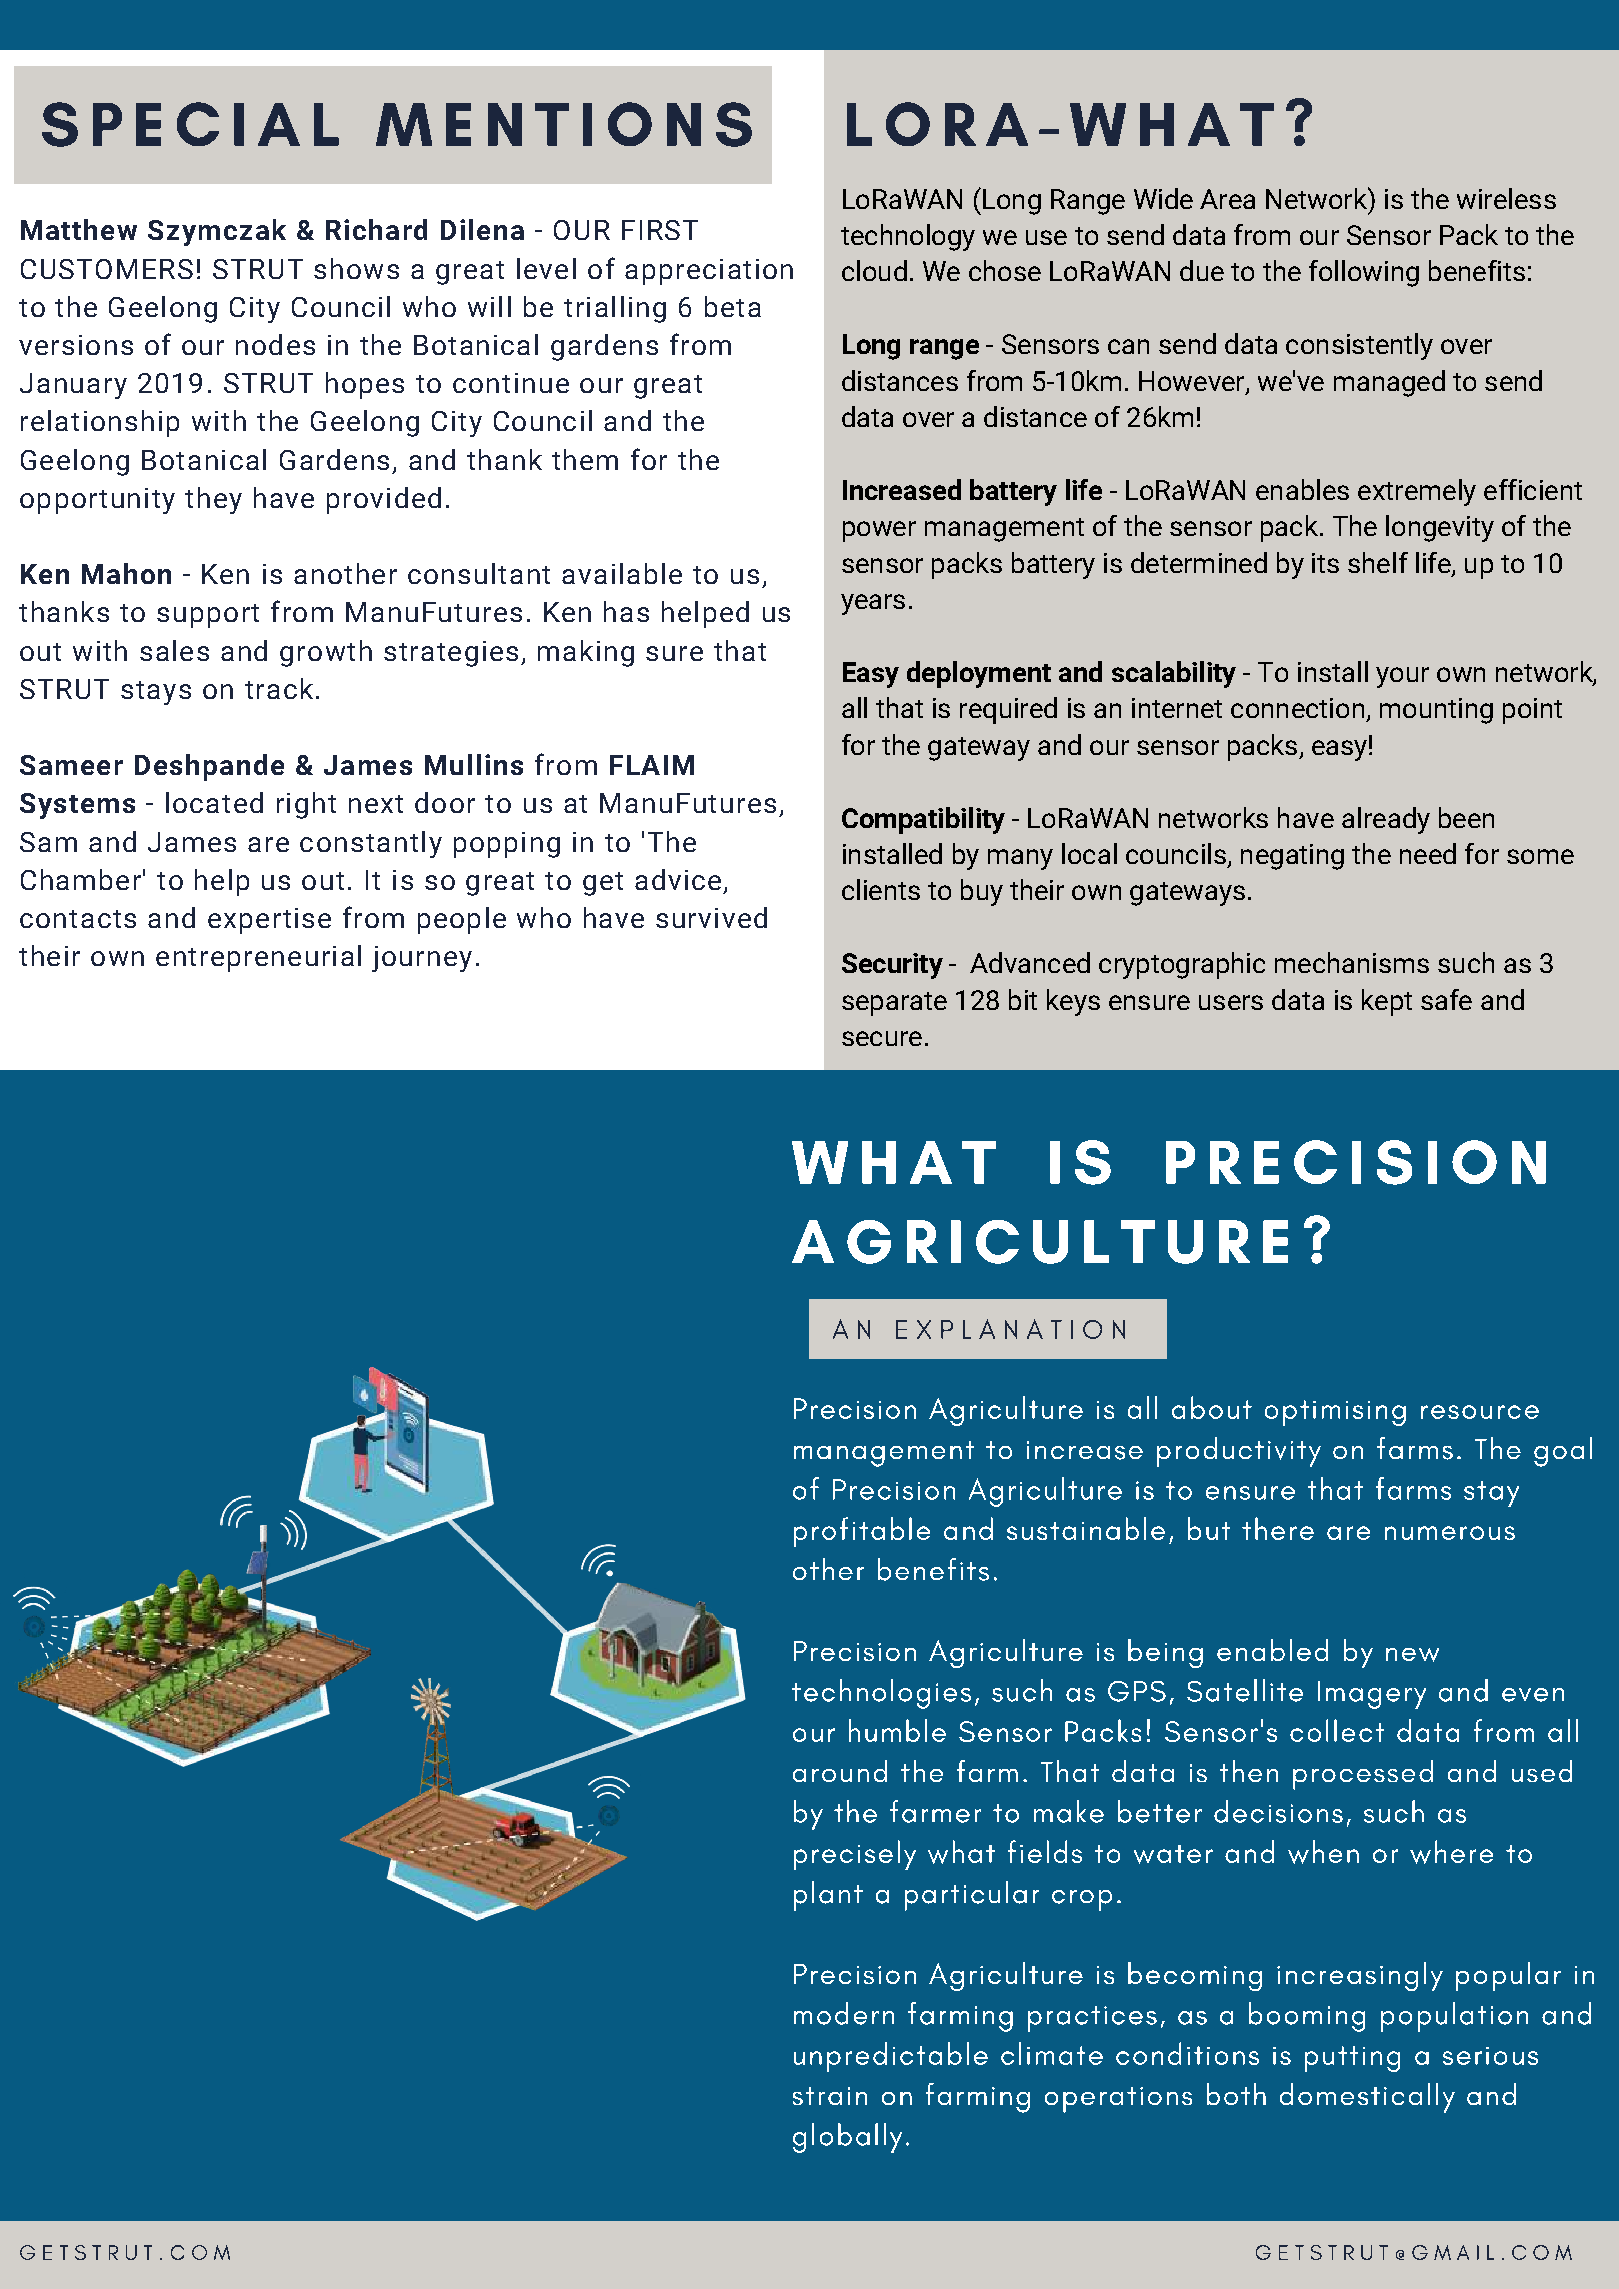  What do you see at coordinates (1364, 273) in the document?
I see `following` at bounding box center [1364, 273].
